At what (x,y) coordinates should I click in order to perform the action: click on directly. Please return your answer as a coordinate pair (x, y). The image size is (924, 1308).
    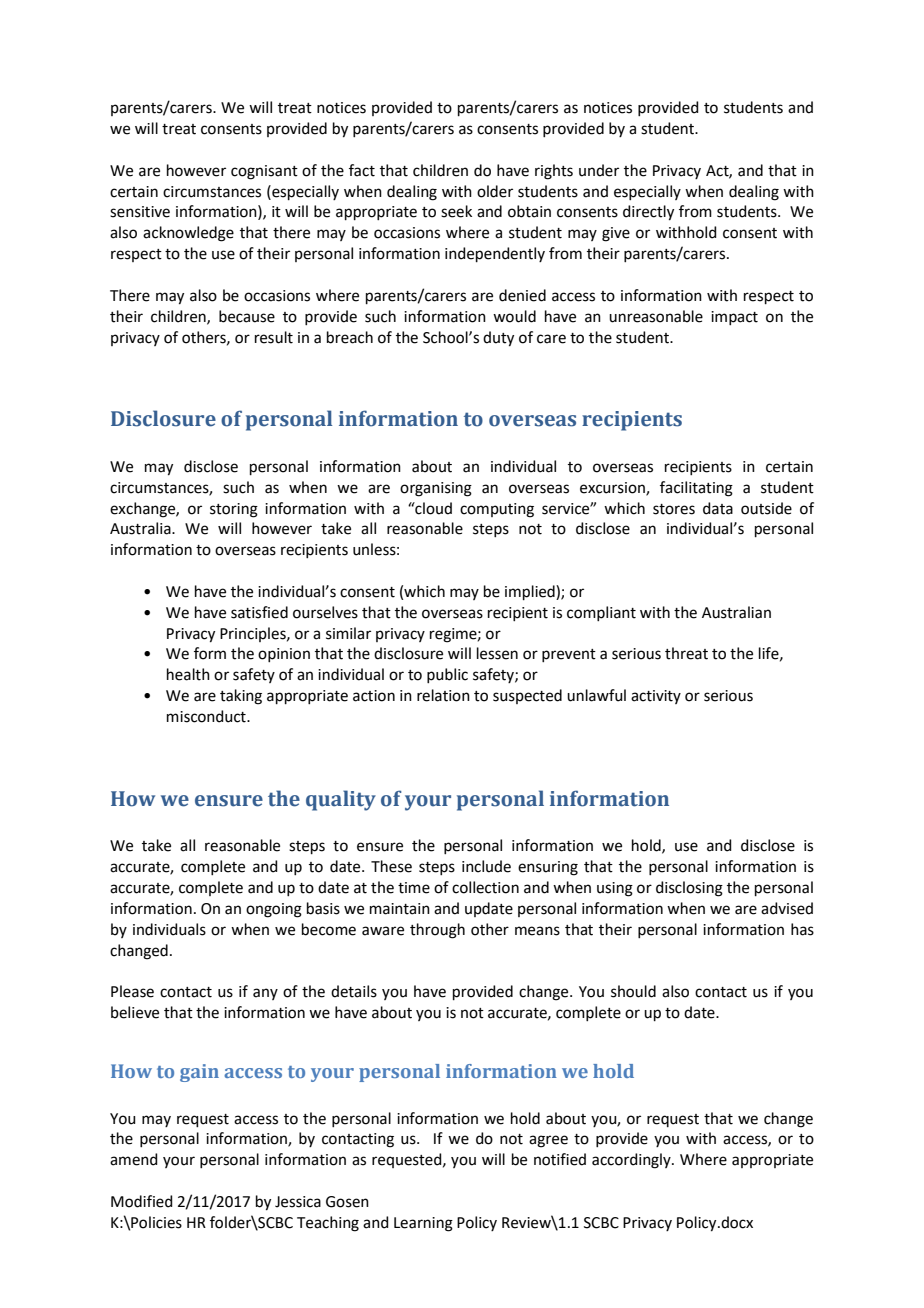
    Looking at the image, I should click on (648, 213).
